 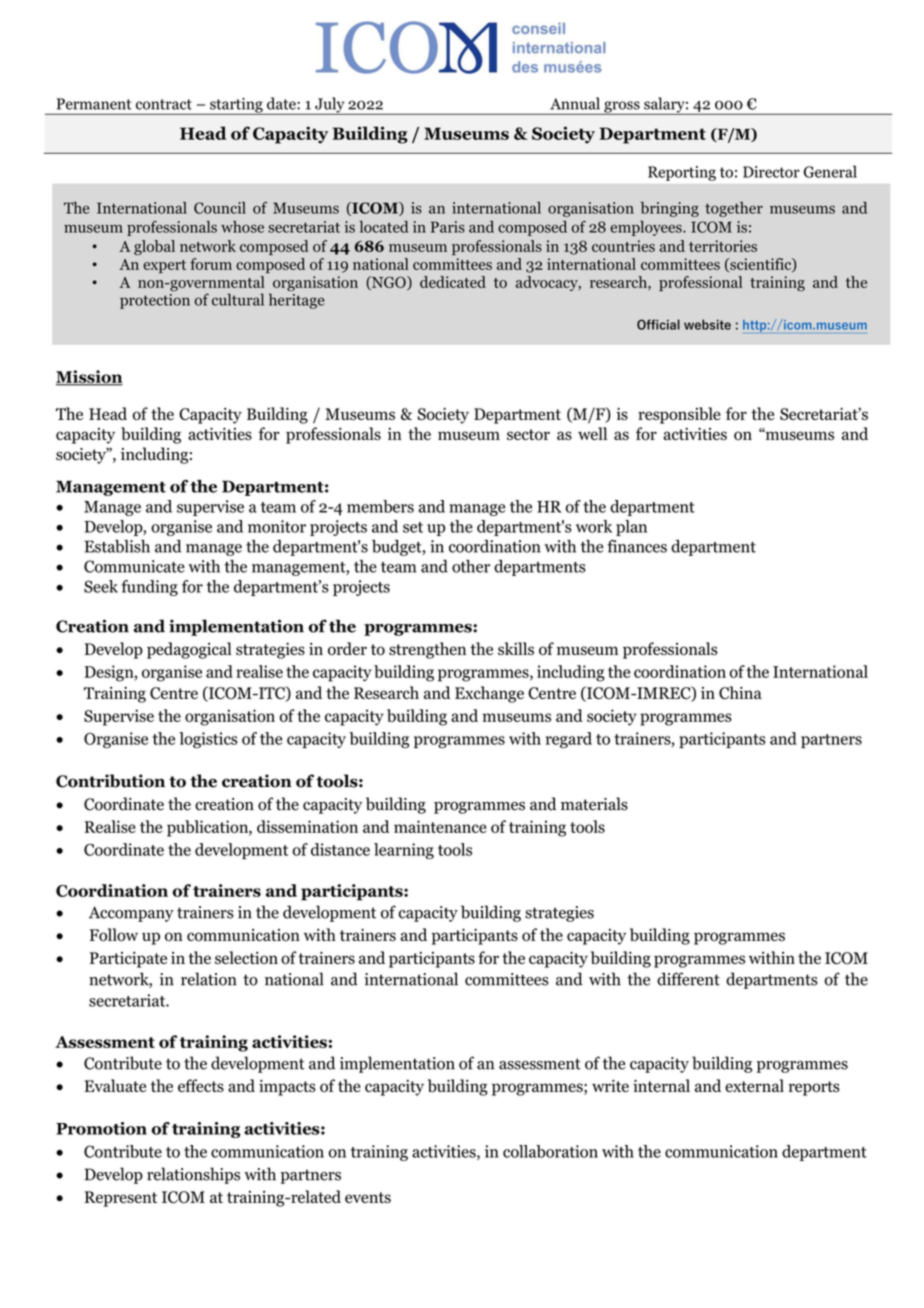 I want to click on Paris, so click(x=448, y=227).
